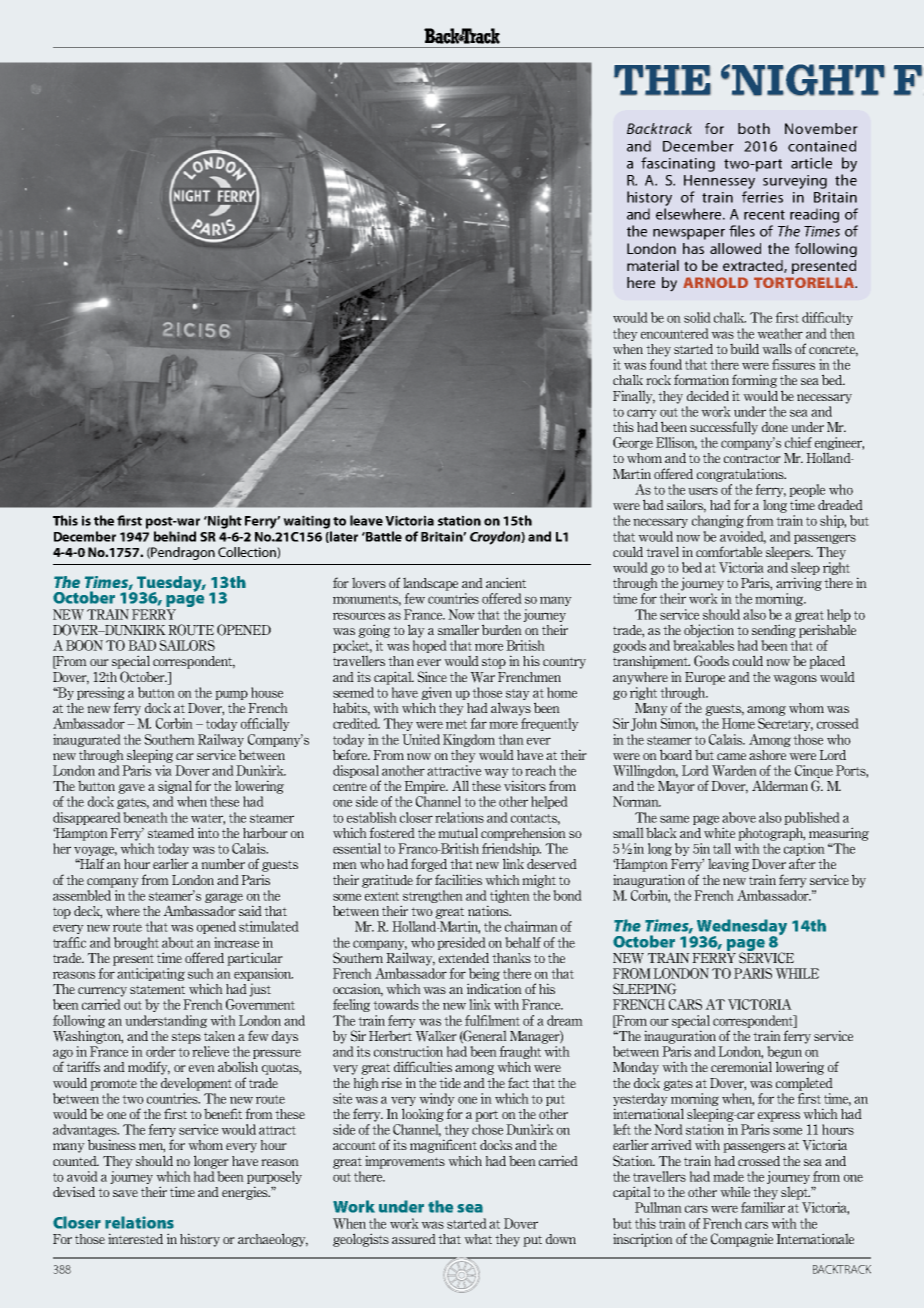  Describe the element at coordinates (741, 928) in the document. I see `Wednesday` at that location.
